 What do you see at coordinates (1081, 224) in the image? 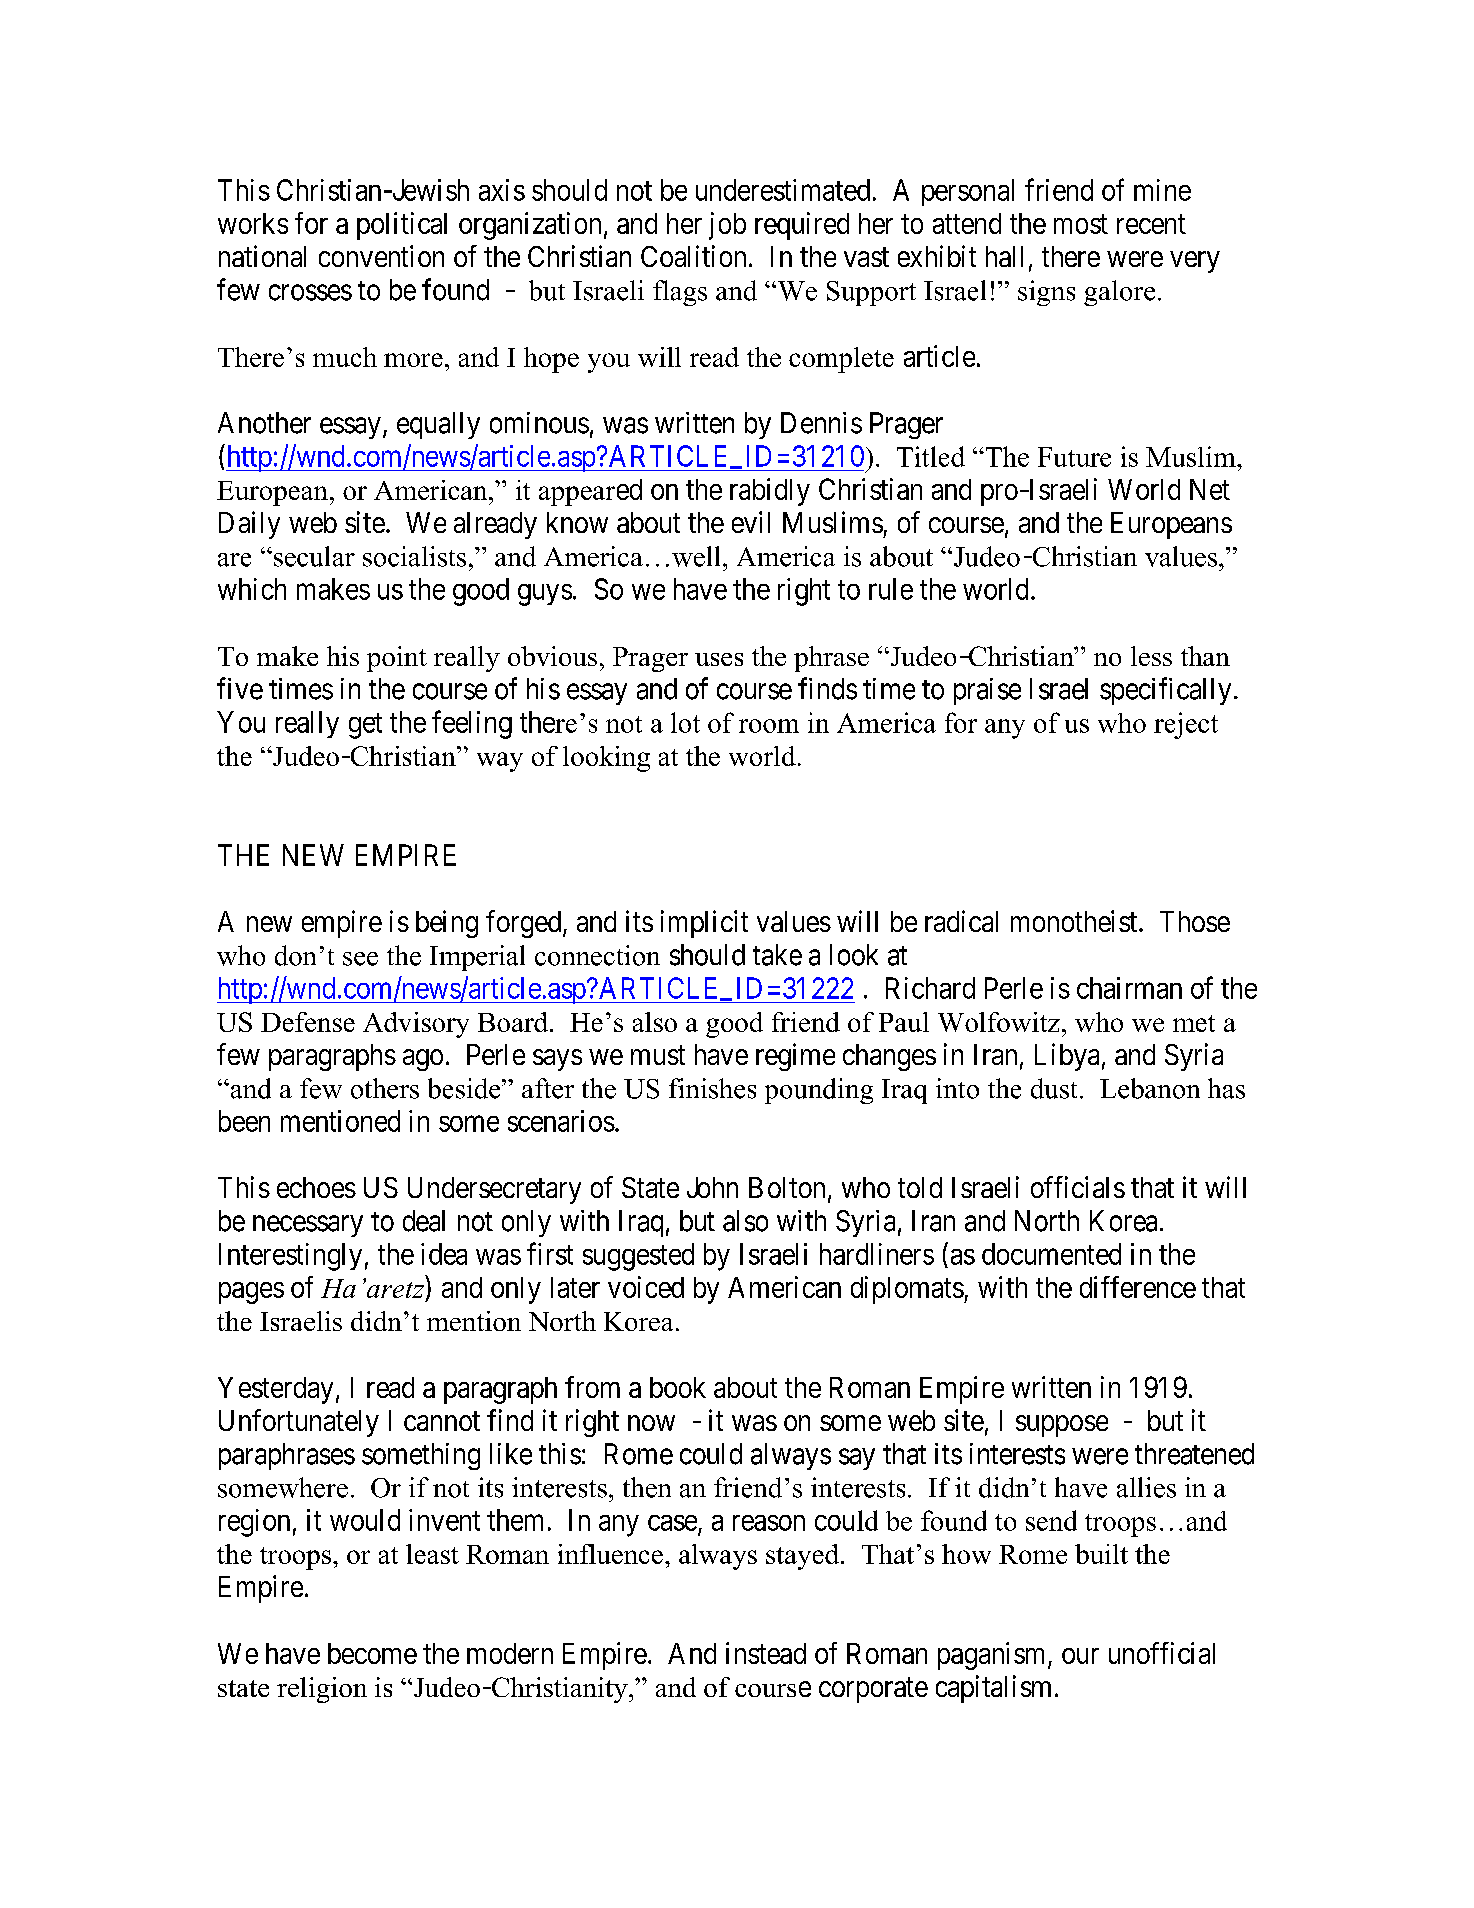
I see `most` at bounding box center [1081, 224].
